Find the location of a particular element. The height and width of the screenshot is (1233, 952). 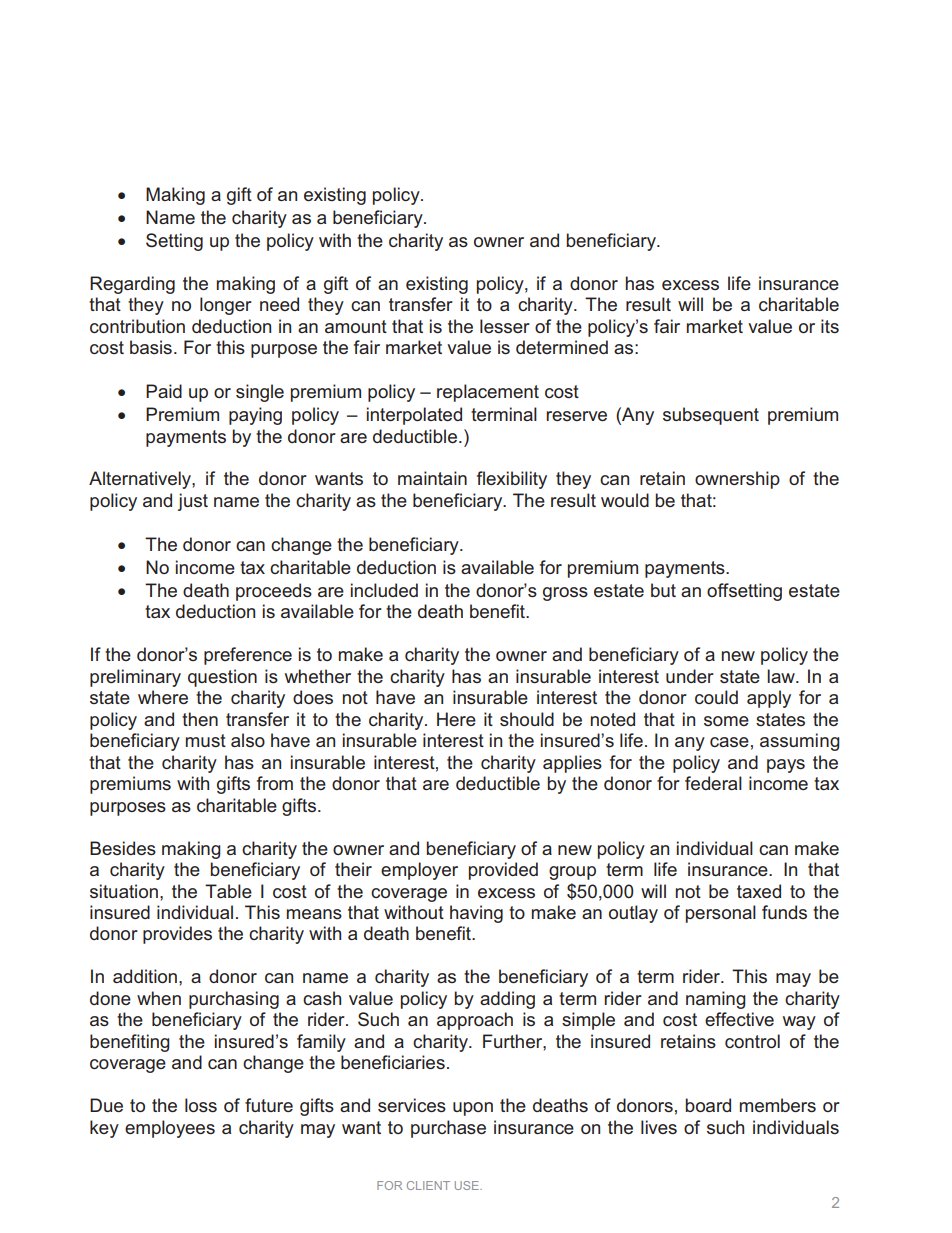

question is located at coordinates (222, 678).
